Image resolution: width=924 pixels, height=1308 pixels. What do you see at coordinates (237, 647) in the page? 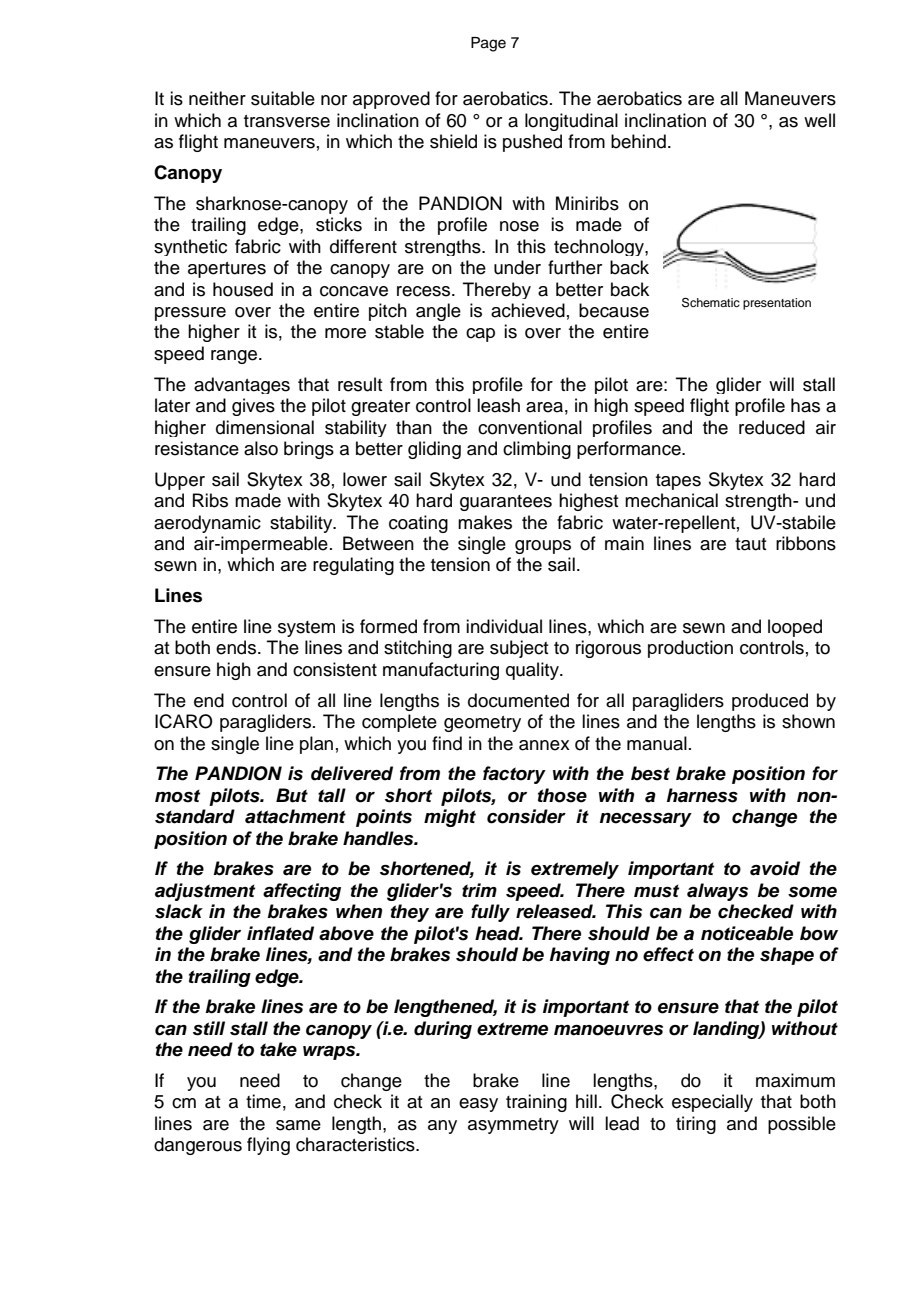
I see `ends` at bounding box center [237, 647].
